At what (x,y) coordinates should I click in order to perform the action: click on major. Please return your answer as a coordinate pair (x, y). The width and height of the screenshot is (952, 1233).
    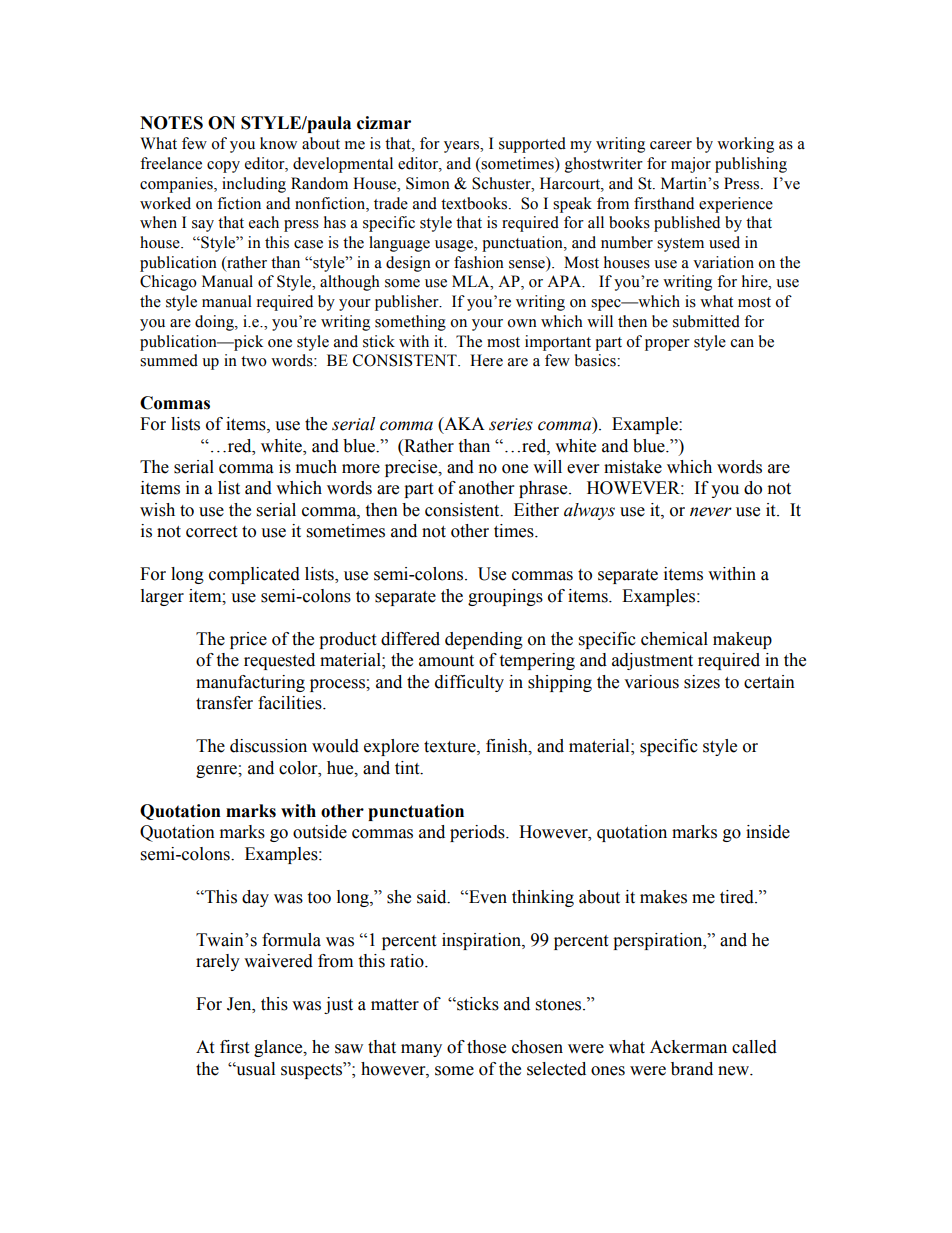
    Looking at the image, I should click on (691, 165).
